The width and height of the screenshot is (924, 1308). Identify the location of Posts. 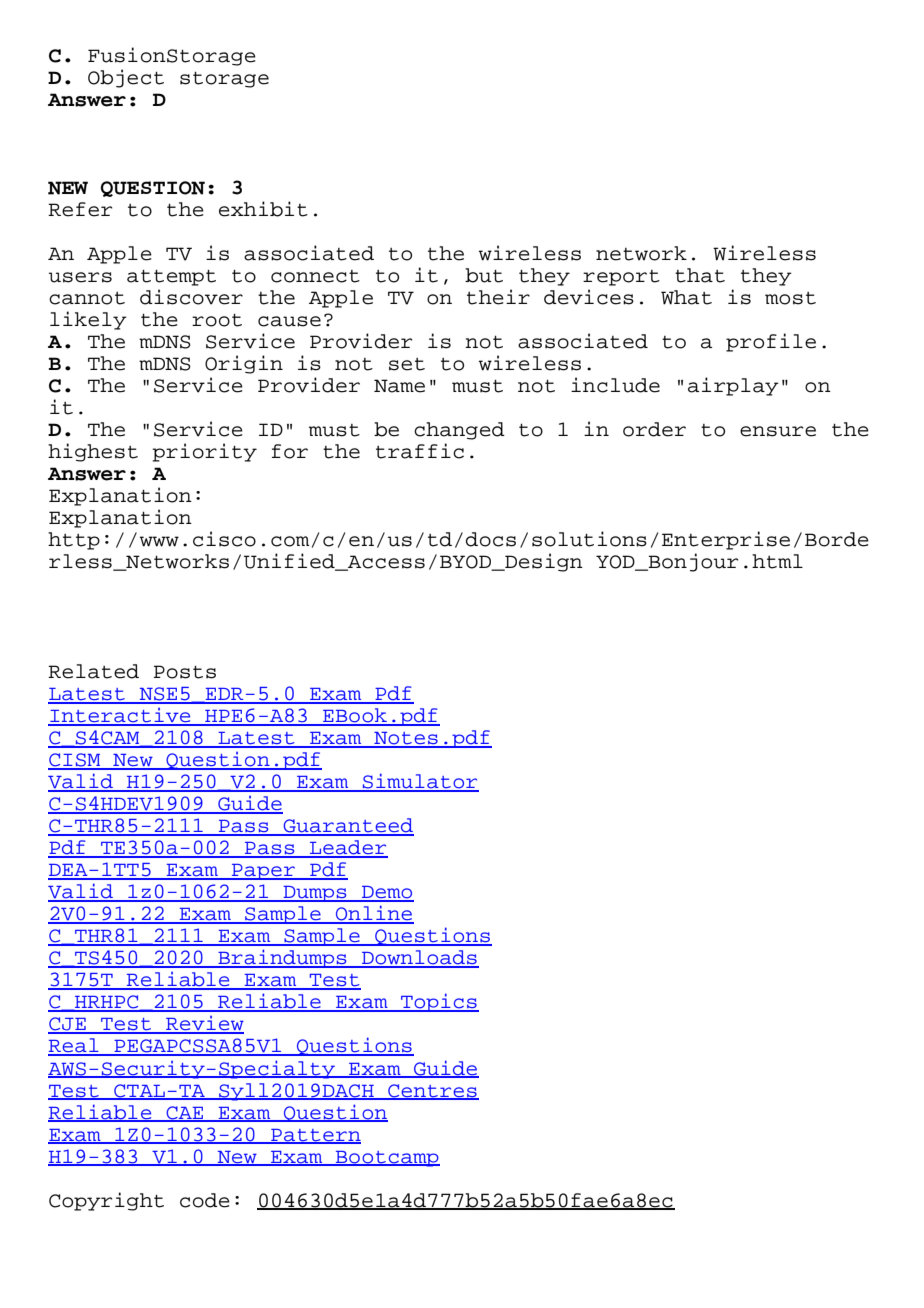
(185, 672).
